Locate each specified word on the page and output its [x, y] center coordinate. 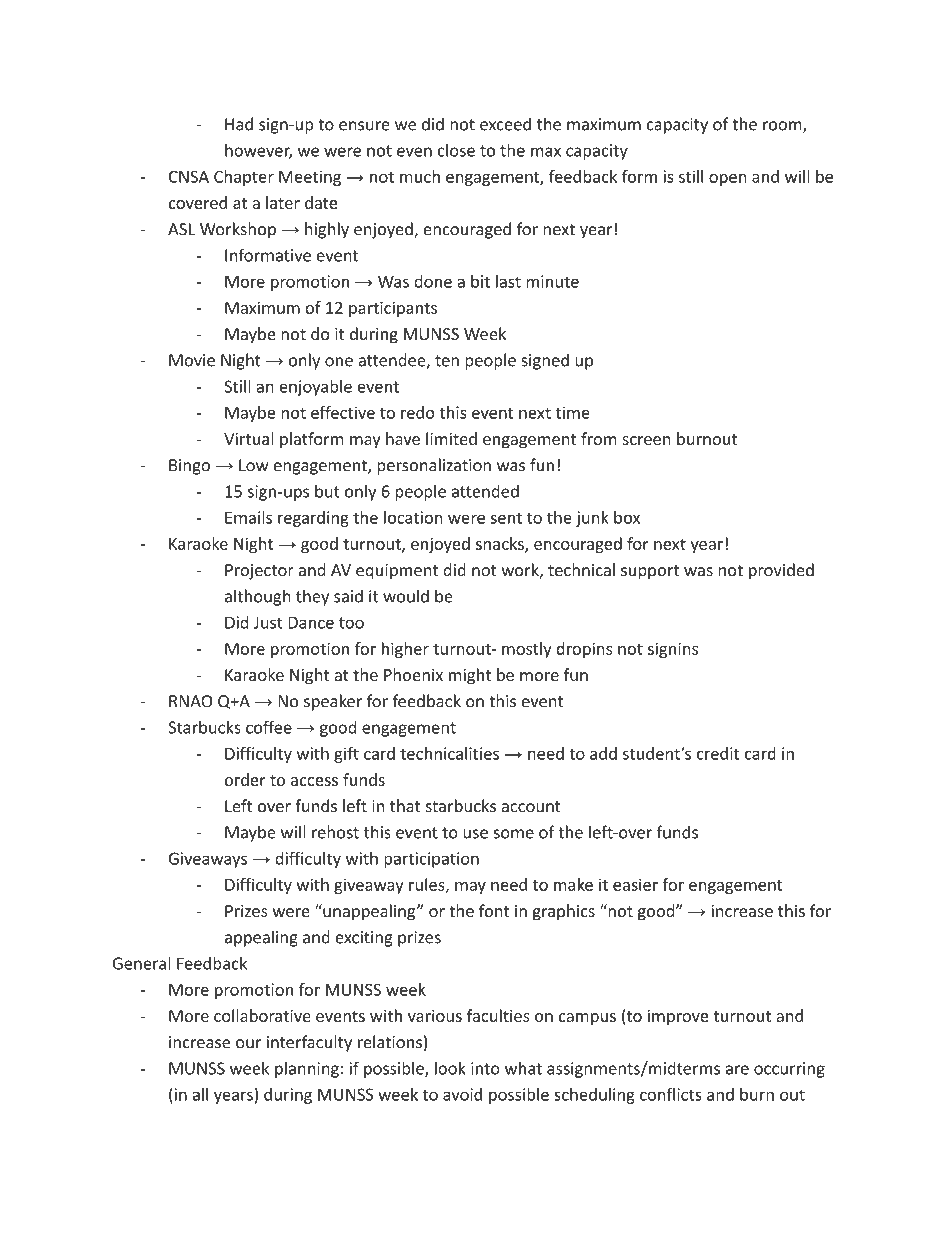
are [737, 1070]
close [456, 150]
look [450, 1068]
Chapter [244, 178]
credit [718, 753]
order [245, 779]
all [200, 1094]
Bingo [189, 467]
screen [646, 440]
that [405, 806]
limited [451, 438]
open [727, 180]
